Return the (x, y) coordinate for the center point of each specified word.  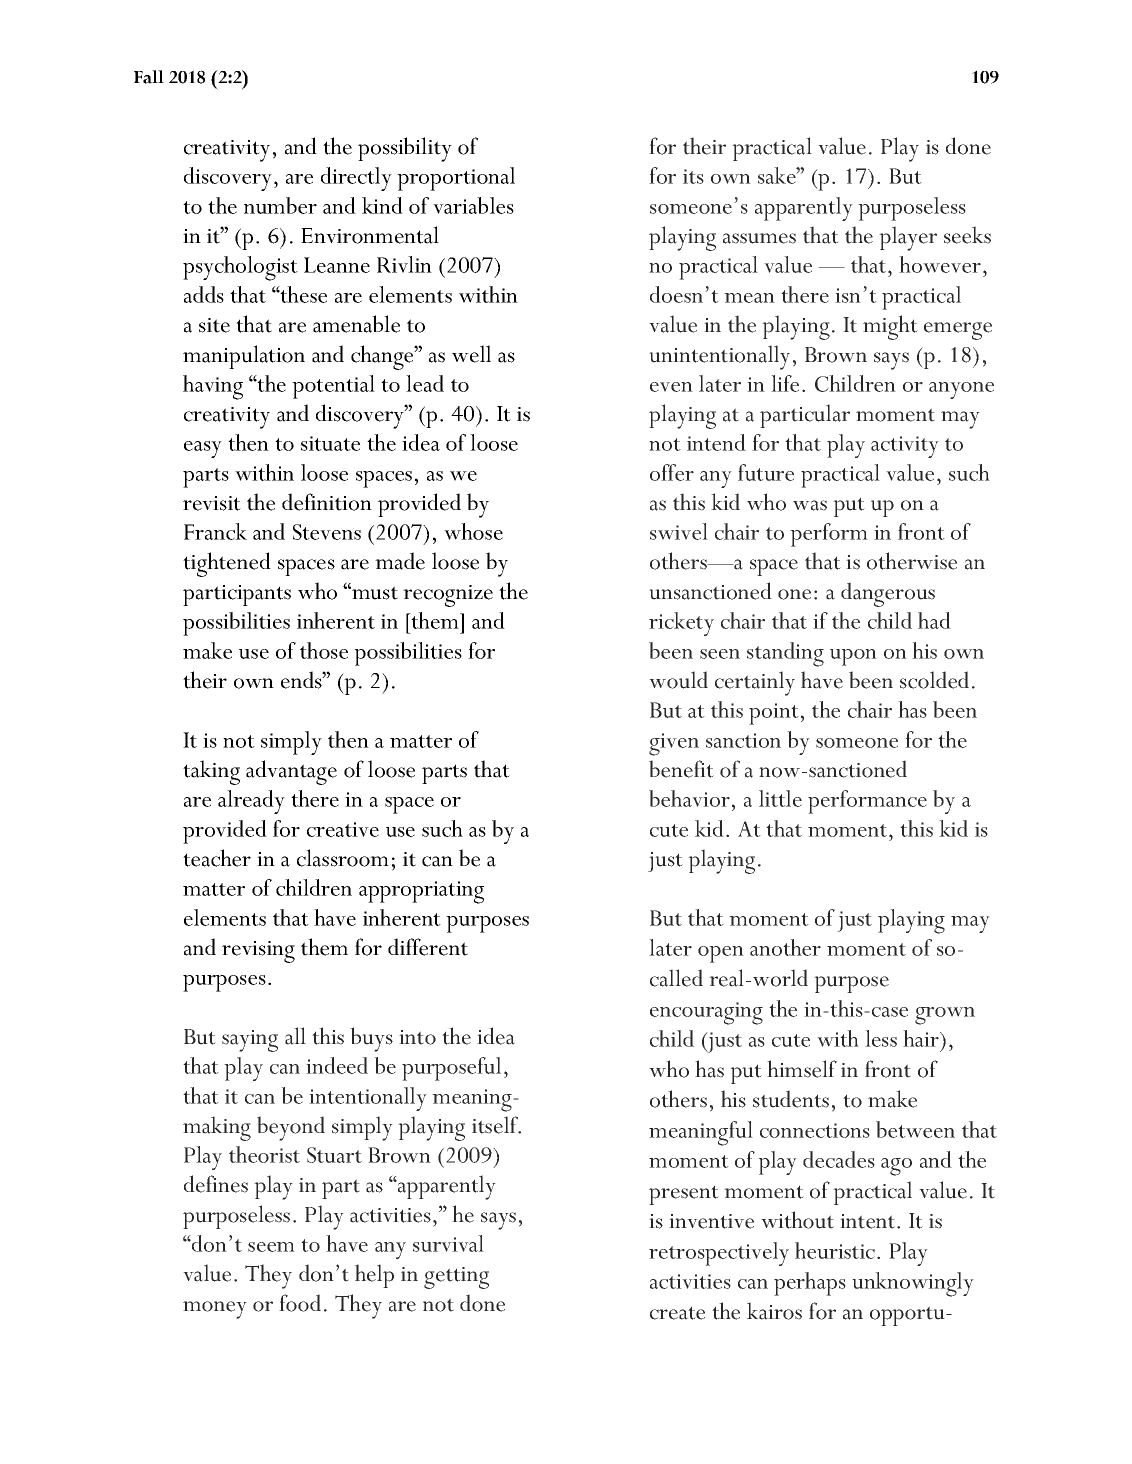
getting (456, 1278)
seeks (967, 235)
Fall (149, 77)
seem (271, 1247)
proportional (456, 179)
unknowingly (913, 1284)
